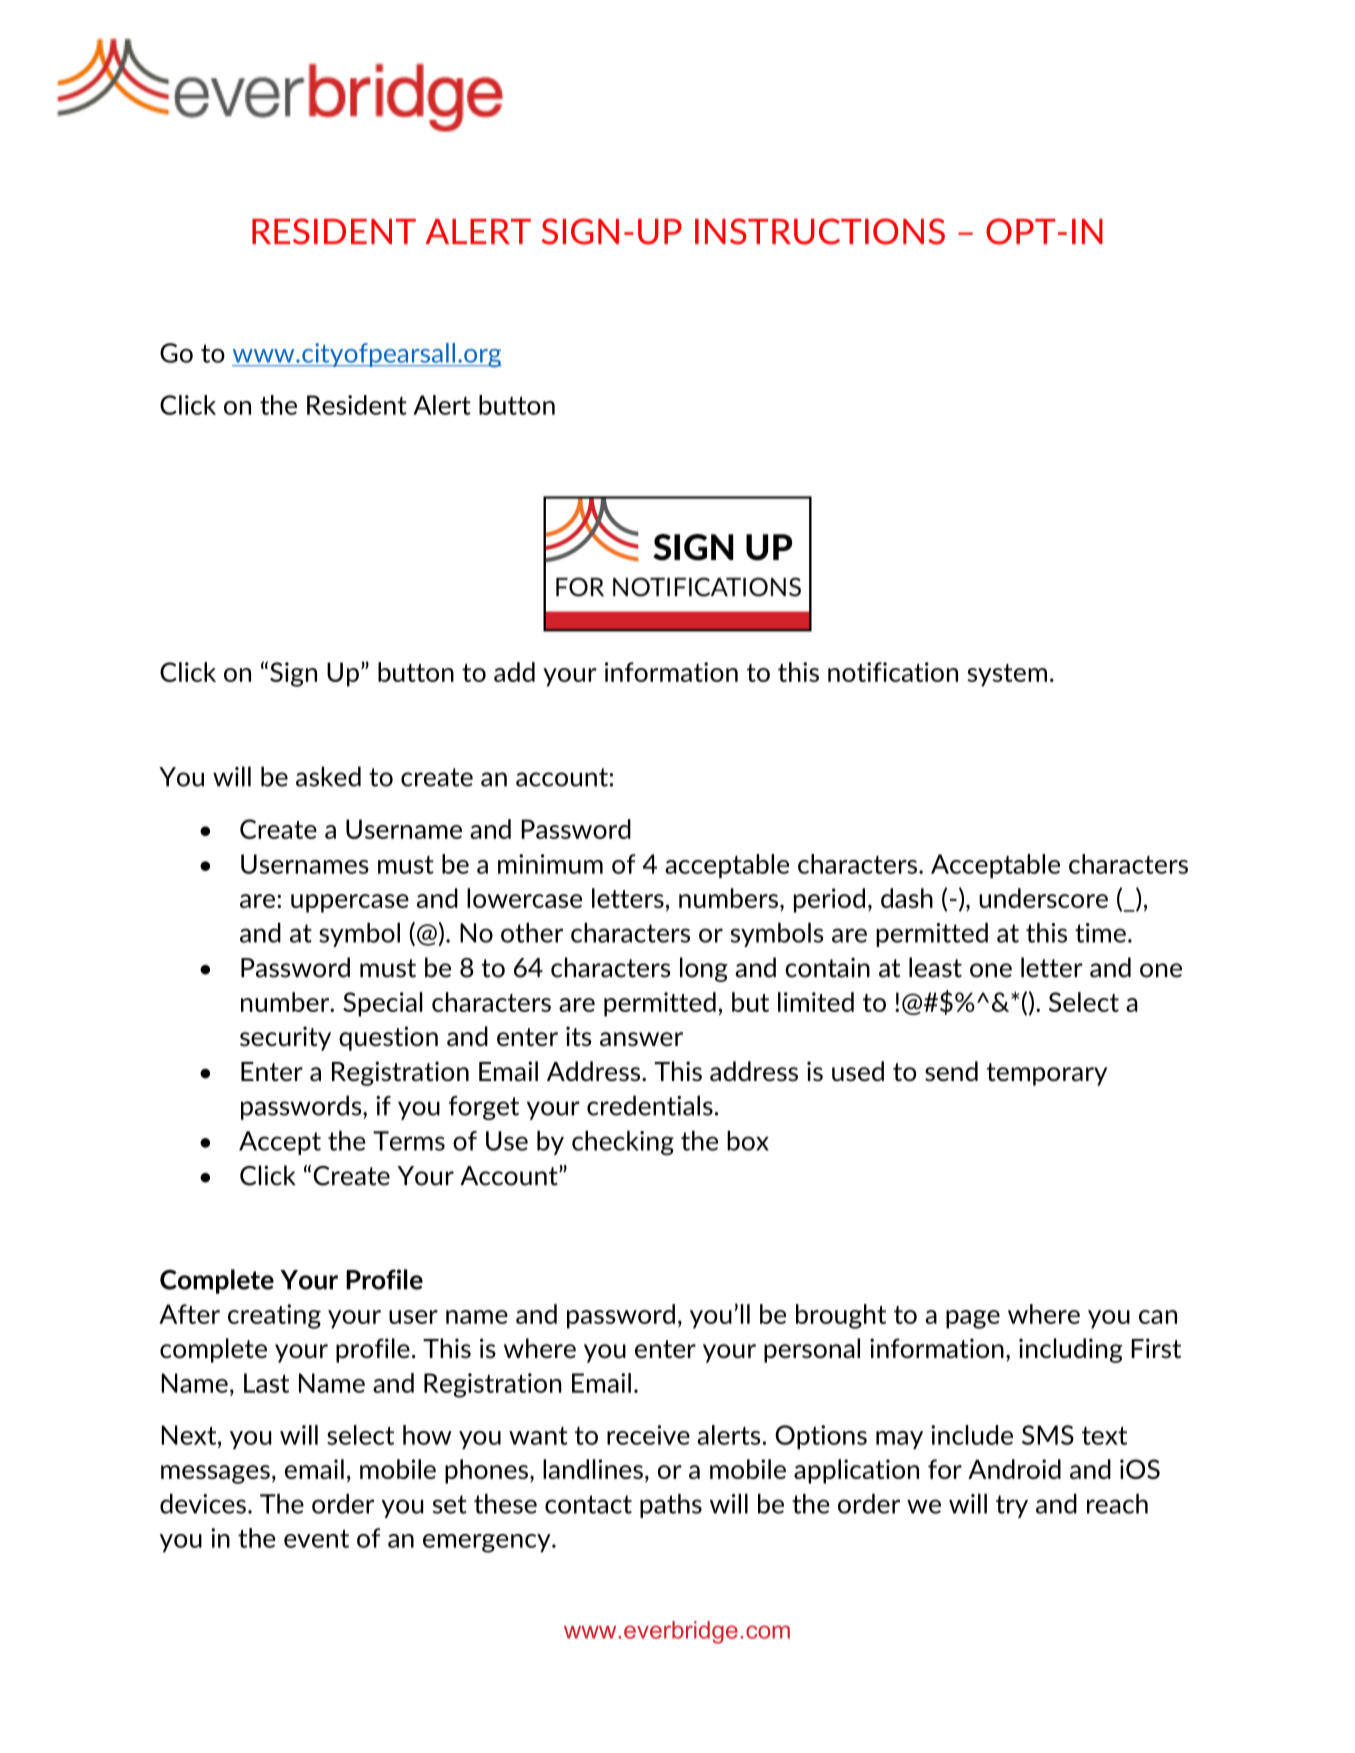  What do you see at coordinates (671, 1506) in the screenshot?
I see `paths` at bounding box center [671, 1506].
